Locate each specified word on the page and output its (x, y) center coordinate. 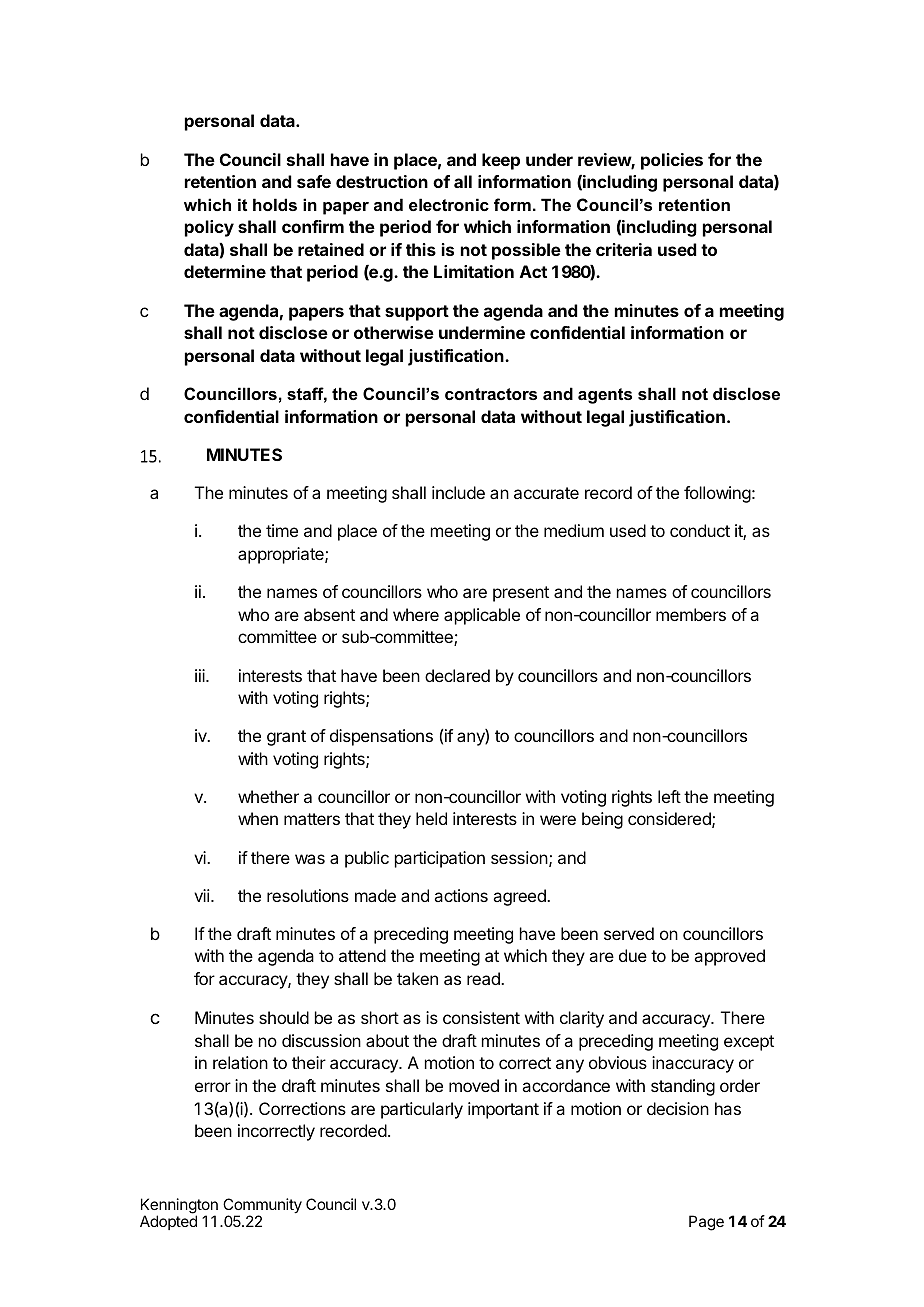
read (484, 978)
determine (225, 271)
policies (672, 161)
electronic (449, 204)
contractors (491, 394)
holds (275, 204)
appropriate (282, 555)
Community (262, 1207)
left (669, 796)
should (284, 1017)
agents (605, 396)
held (431, 818)
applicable (482, 616)
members (691, 614)
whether (268, 796)
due (633, 955)
